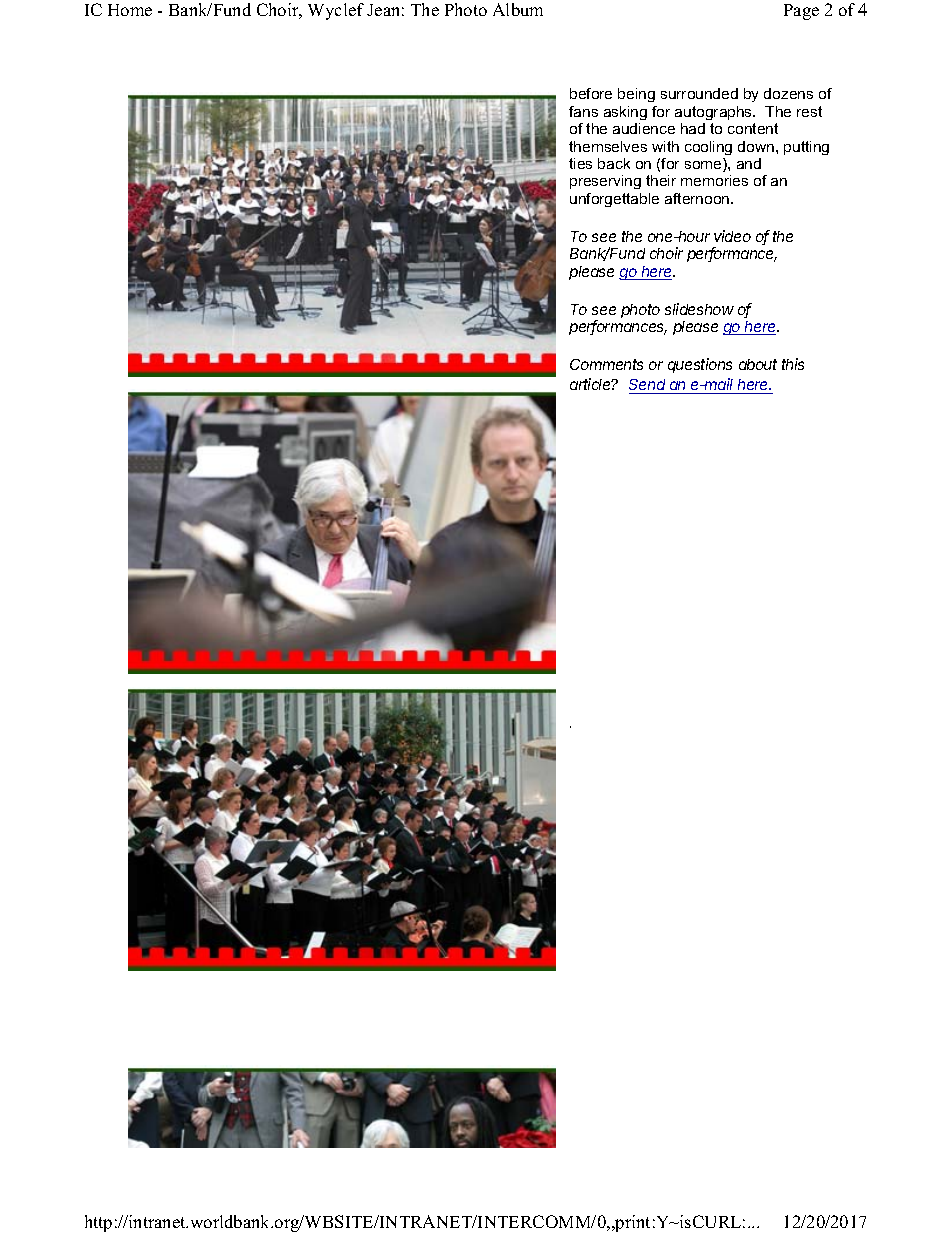  I want to click on video, so click(732, 236).
